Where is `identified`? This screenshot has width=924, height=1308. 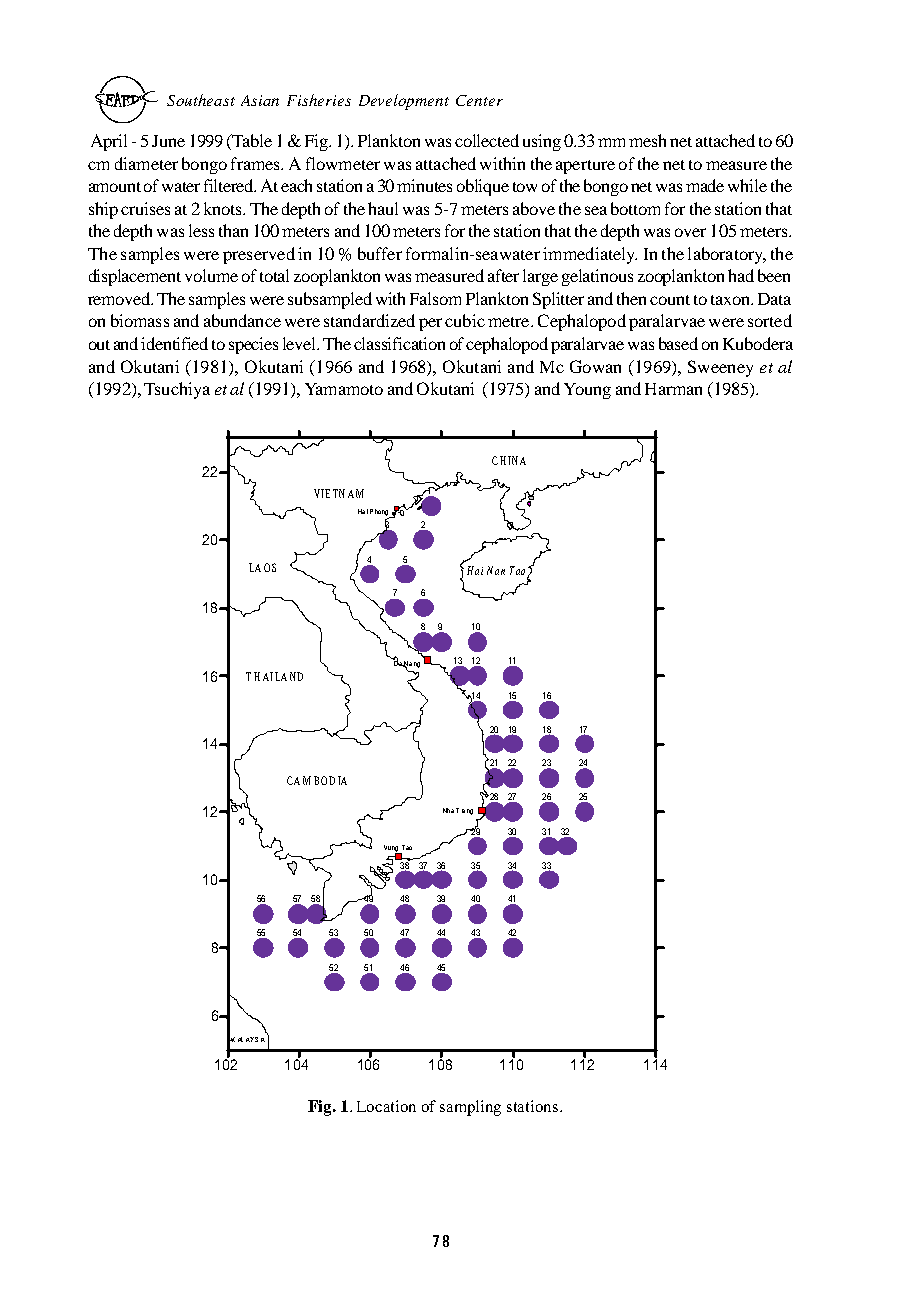
identified is located at coordinates (174, 343).
